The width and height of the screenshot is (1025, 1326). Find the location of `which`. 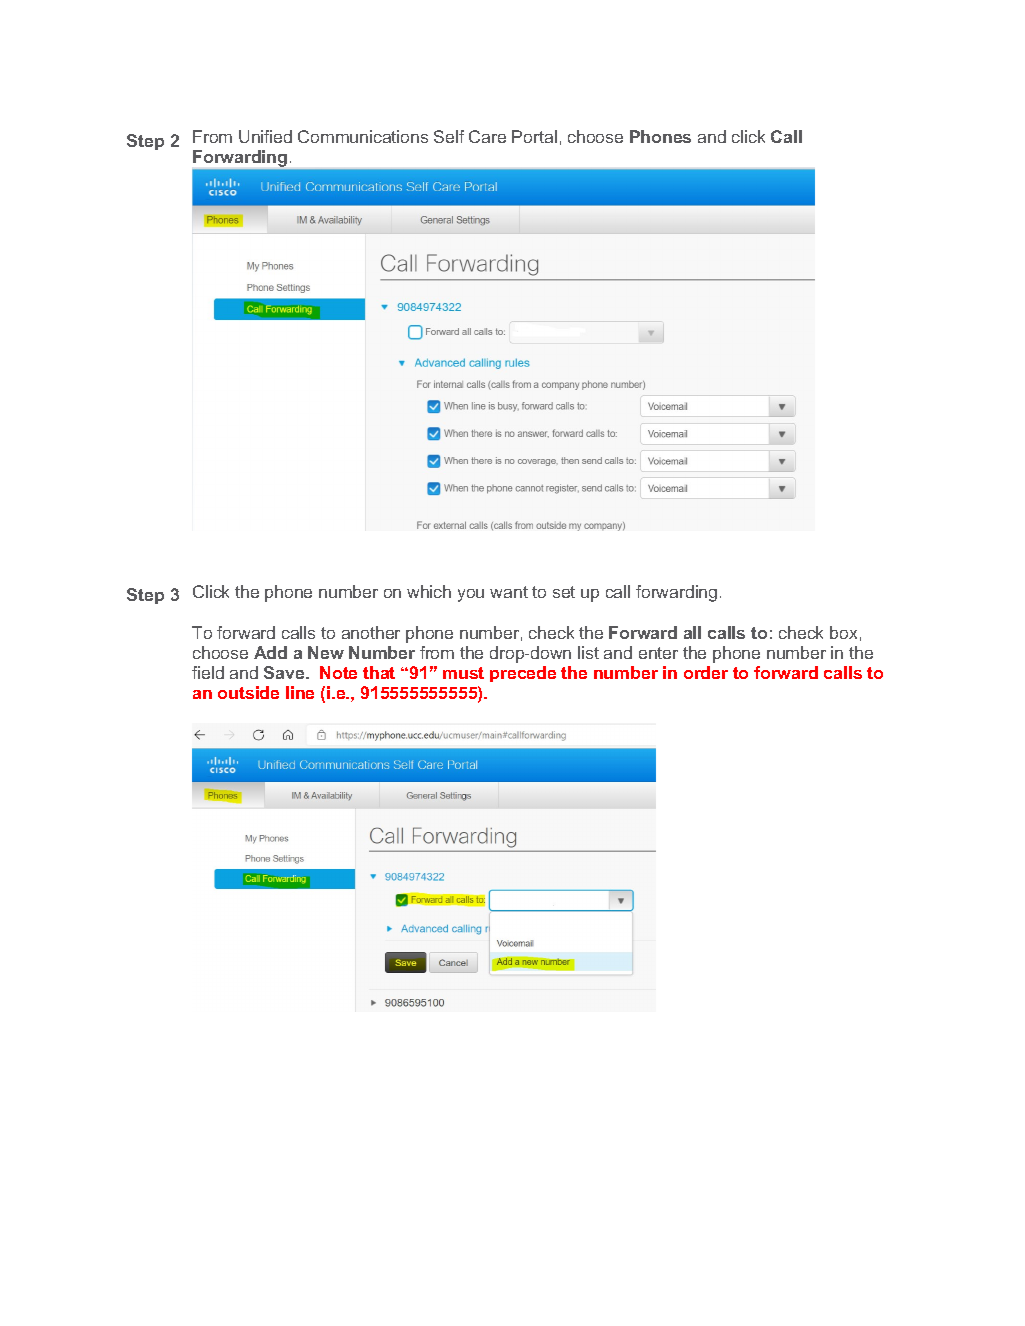

which is located at coordinates (429, 591).
